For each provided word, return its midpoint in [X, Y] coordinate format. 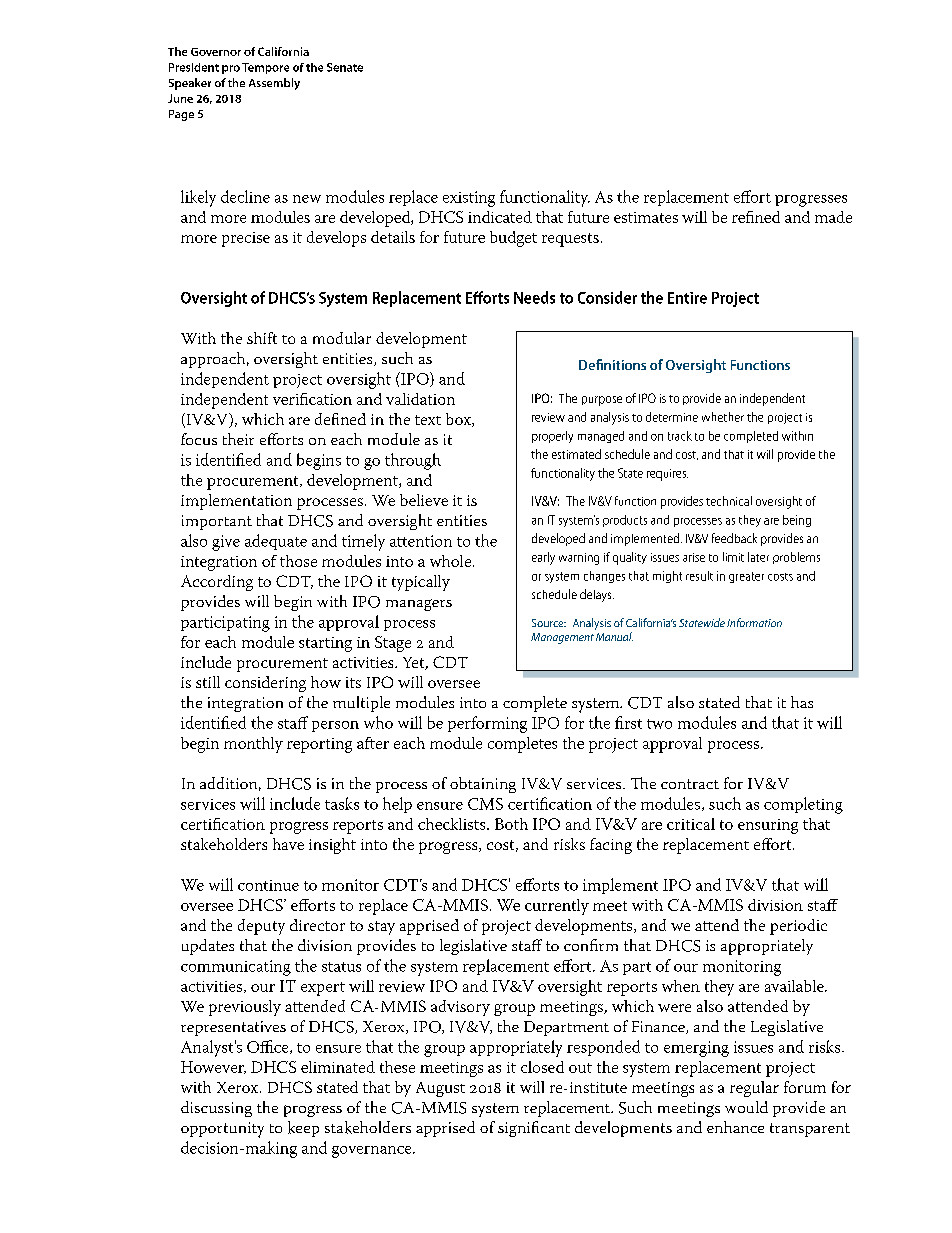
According [217, 583]
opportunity [222, 1130]
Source [549, 623]
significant [534, 1129]
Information [754, 622]
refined [756, 217]
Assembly [274, 84]
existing [469, 199]
